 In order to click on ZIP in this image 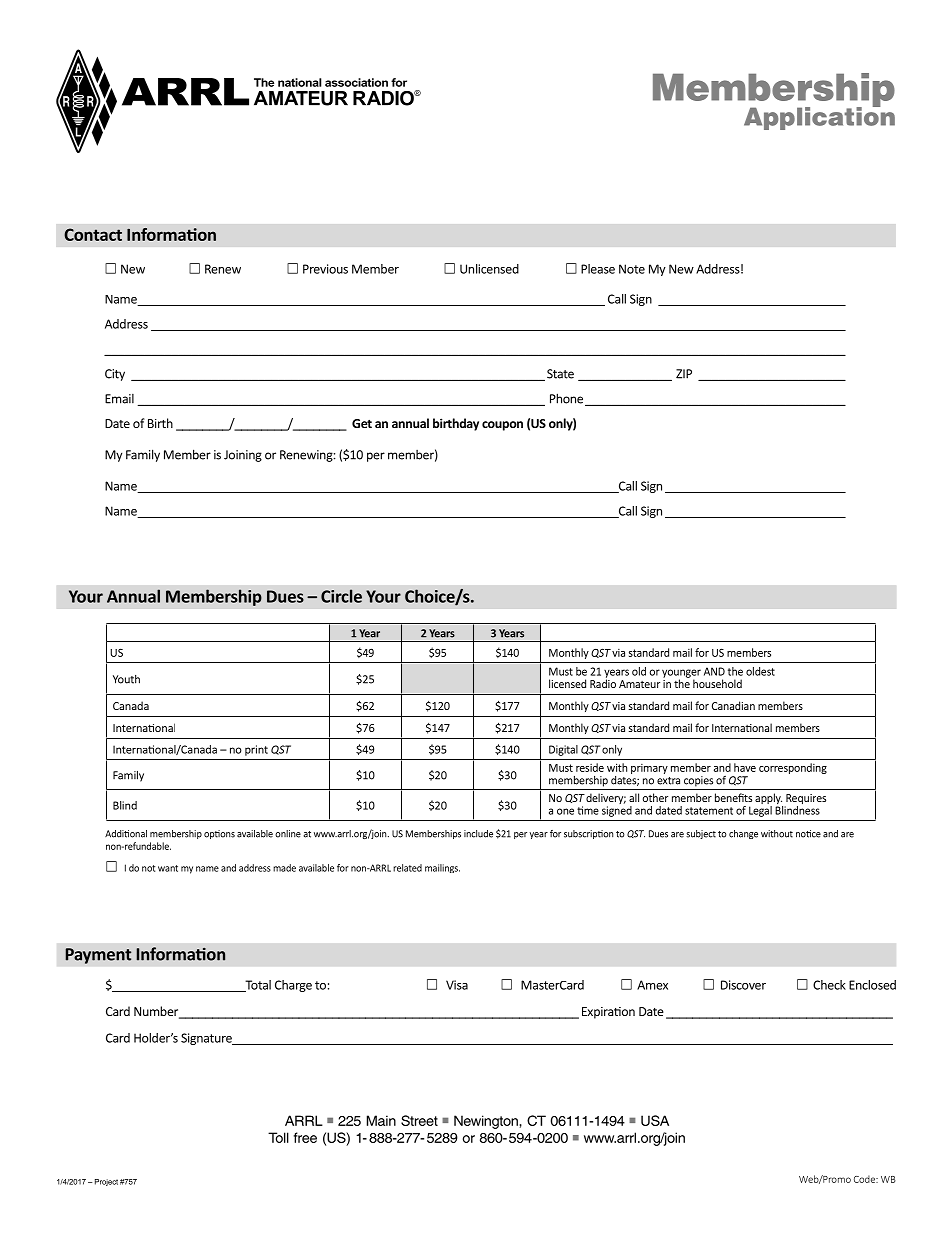, I will do `click(684, 374)`.
